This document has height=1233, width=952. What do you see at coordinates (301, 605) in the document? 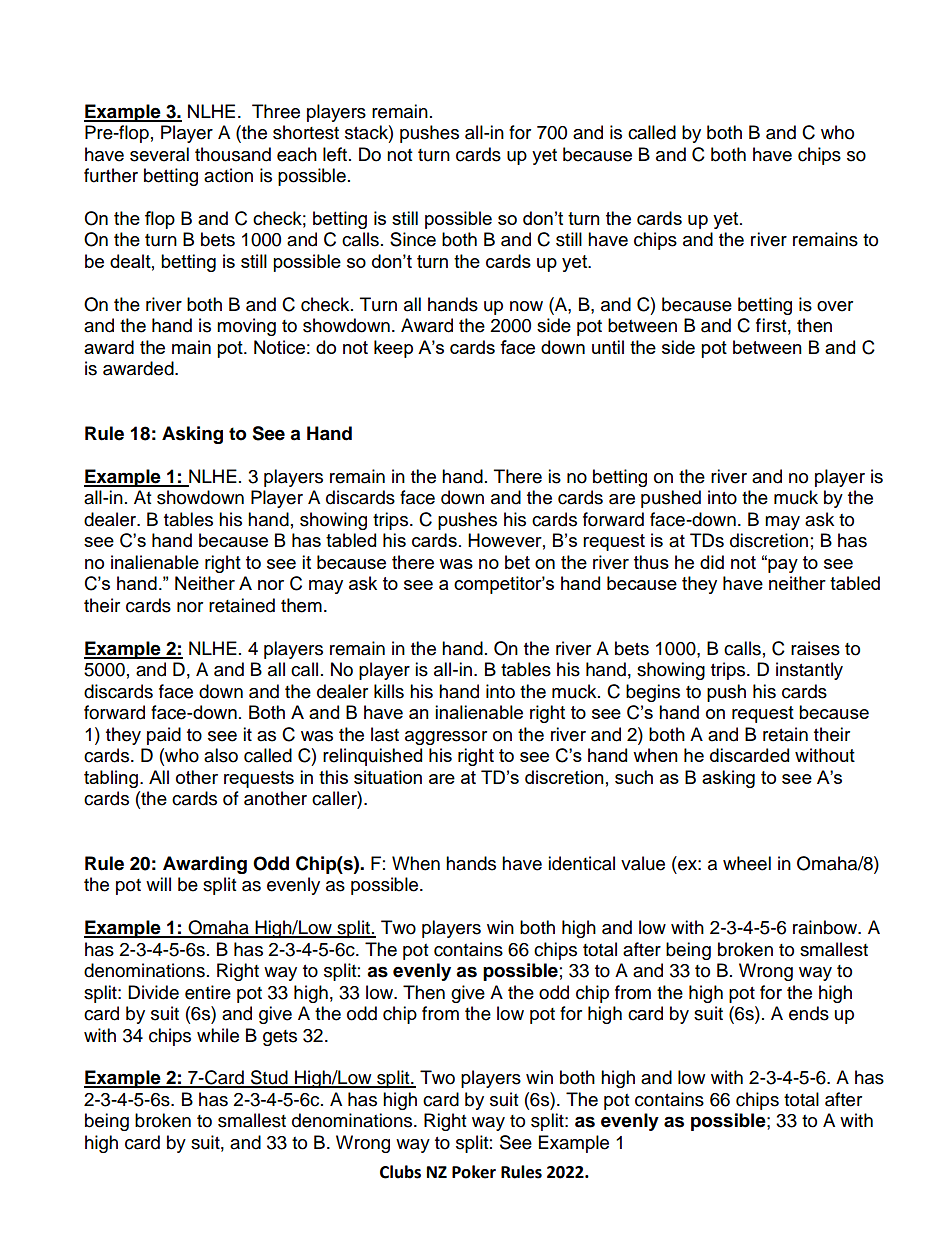
I see `them` at bounding box center [301, 605].
